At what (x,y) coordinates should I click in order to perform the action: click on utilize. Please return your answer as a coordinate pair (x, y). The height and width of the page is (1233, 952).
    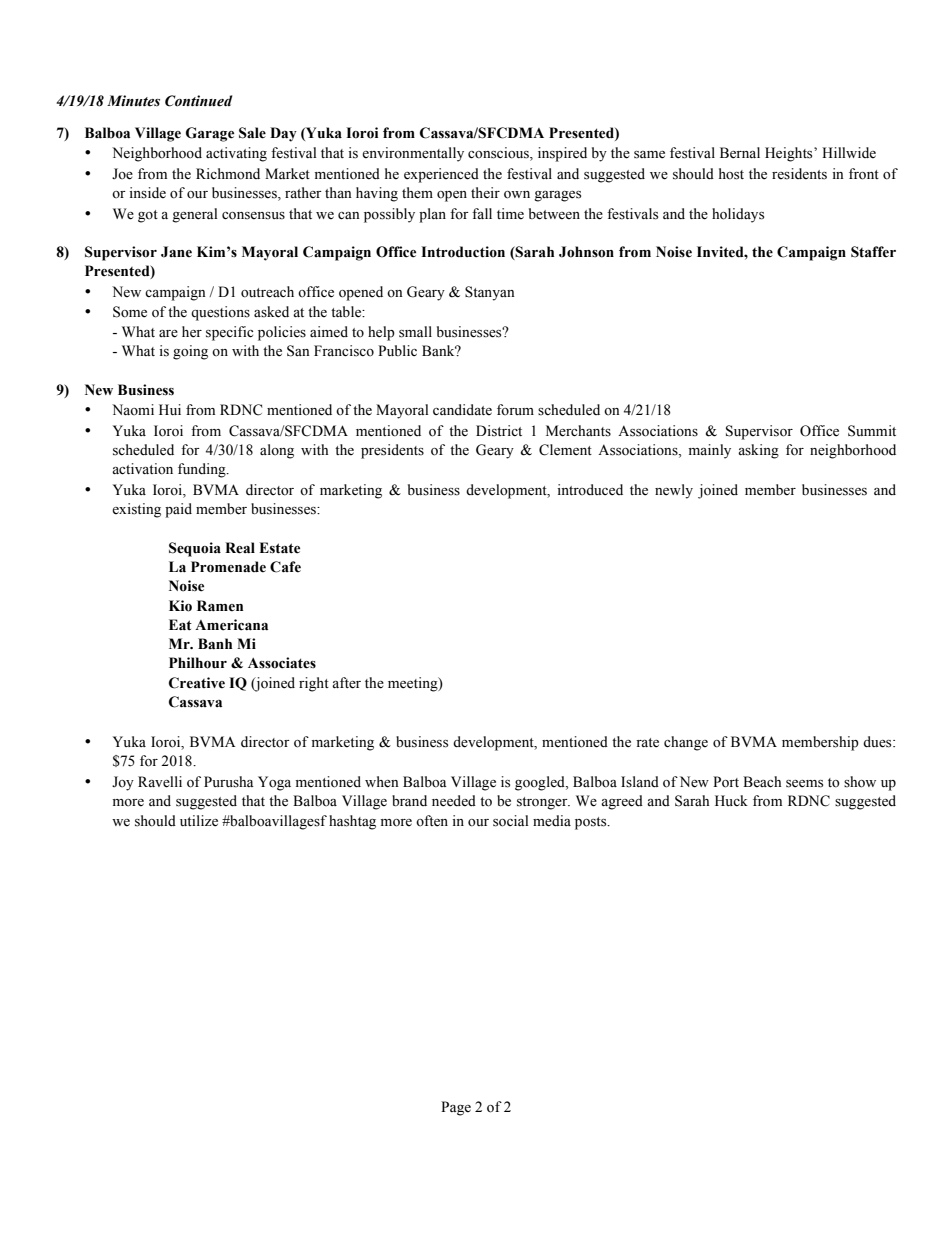
    Looking at the image, I should click on (199, 821).
